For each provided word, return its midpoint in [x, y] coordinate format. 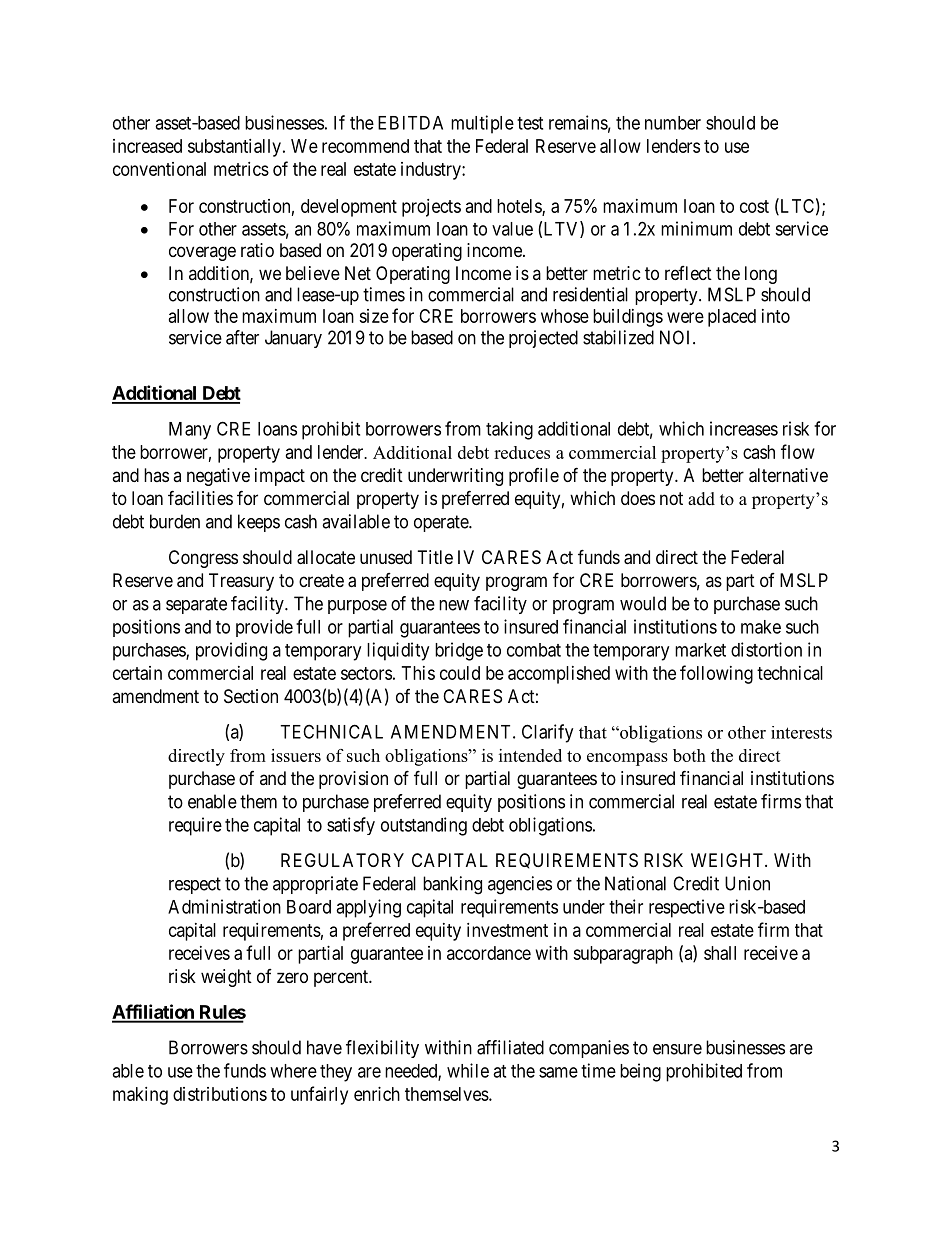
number [673, 123]
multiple [482, 124]
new [454, 605]
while [468, 1070]
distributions [220, 1094]
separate [196, 605]
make [761, 627]
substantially [234, 148]
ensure [677, 1049]
